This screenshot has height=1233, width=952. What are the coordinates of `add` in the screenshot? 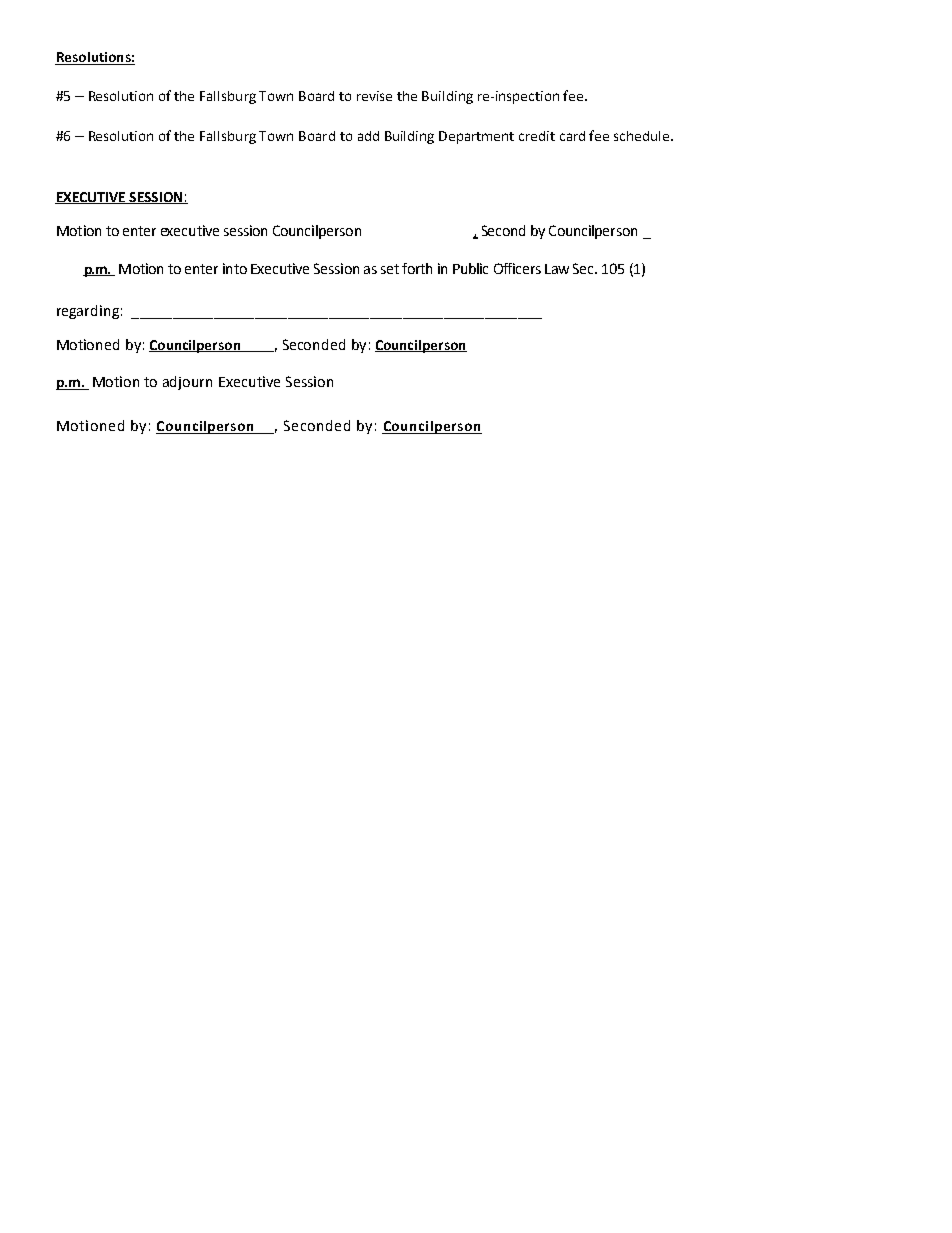 It's located at (368, 136).
